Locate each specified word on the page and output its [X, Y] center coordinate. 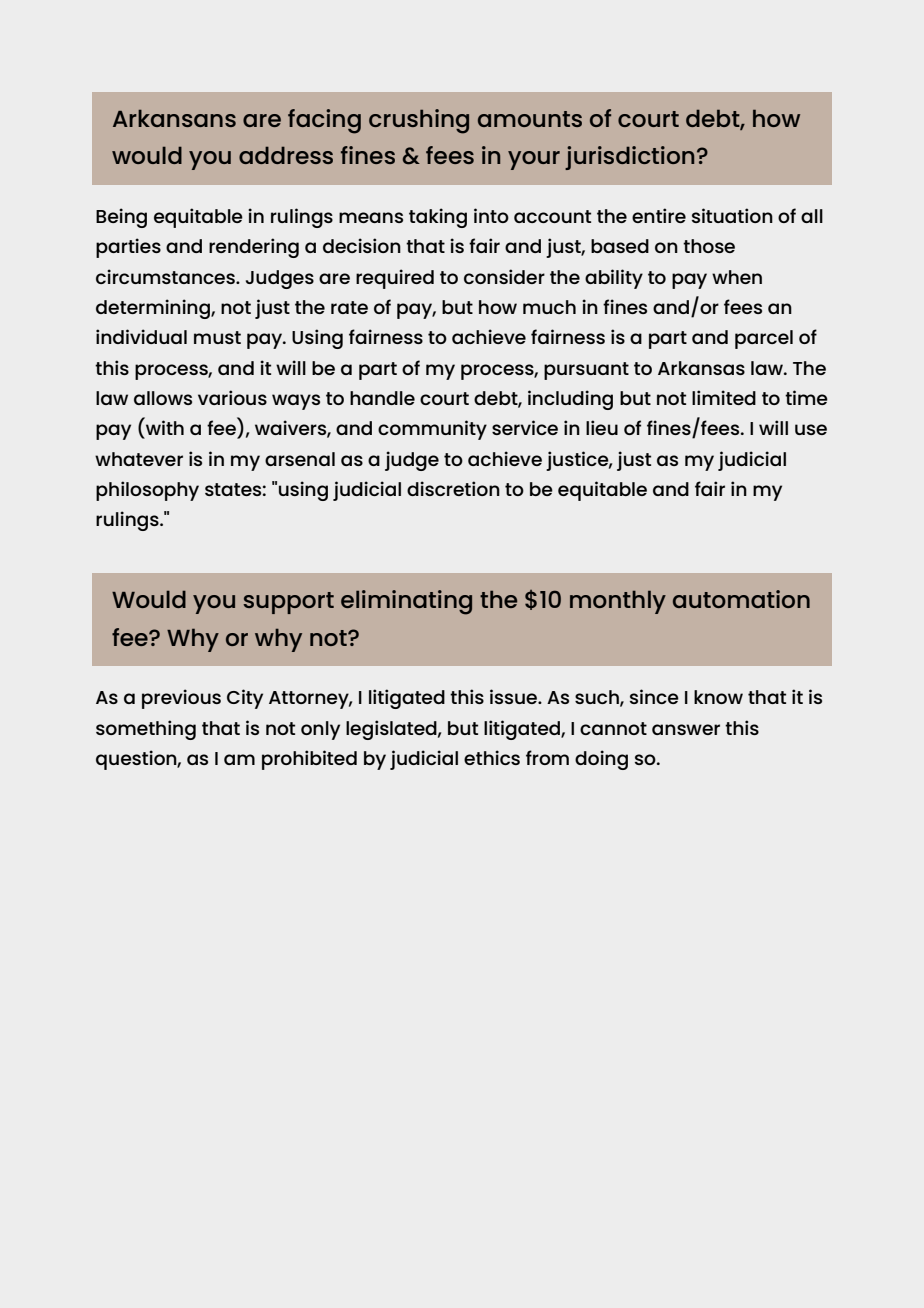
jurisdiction [629, 158]
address [286, 155]
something [146, 730]
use [811, 429]
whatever [139, 459]
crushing [419, 121]
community [432, 430]
